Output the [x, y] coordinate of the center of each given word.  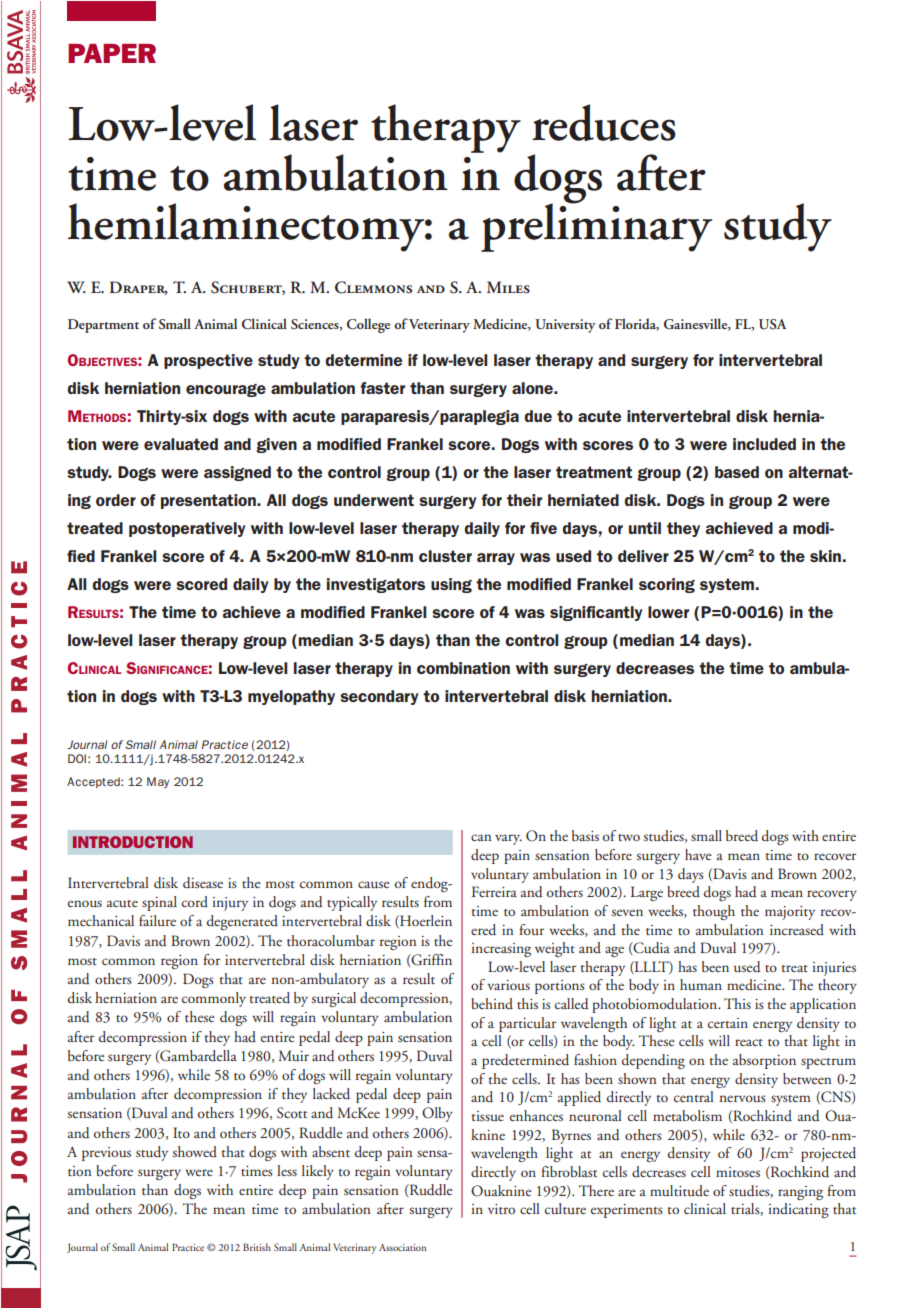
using [451, 585]
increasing [501, 950]
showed [195, 1151]
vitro [501, 1209]
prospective [208, 361]
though [714, 912]
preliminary [596, 226]
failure [157, 920]
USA [772, 324]
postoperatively [187, 529]
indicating [799, 1210]
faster [382, 388]
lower [668, 612]
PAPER [112, 53]
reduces [604, 122]
